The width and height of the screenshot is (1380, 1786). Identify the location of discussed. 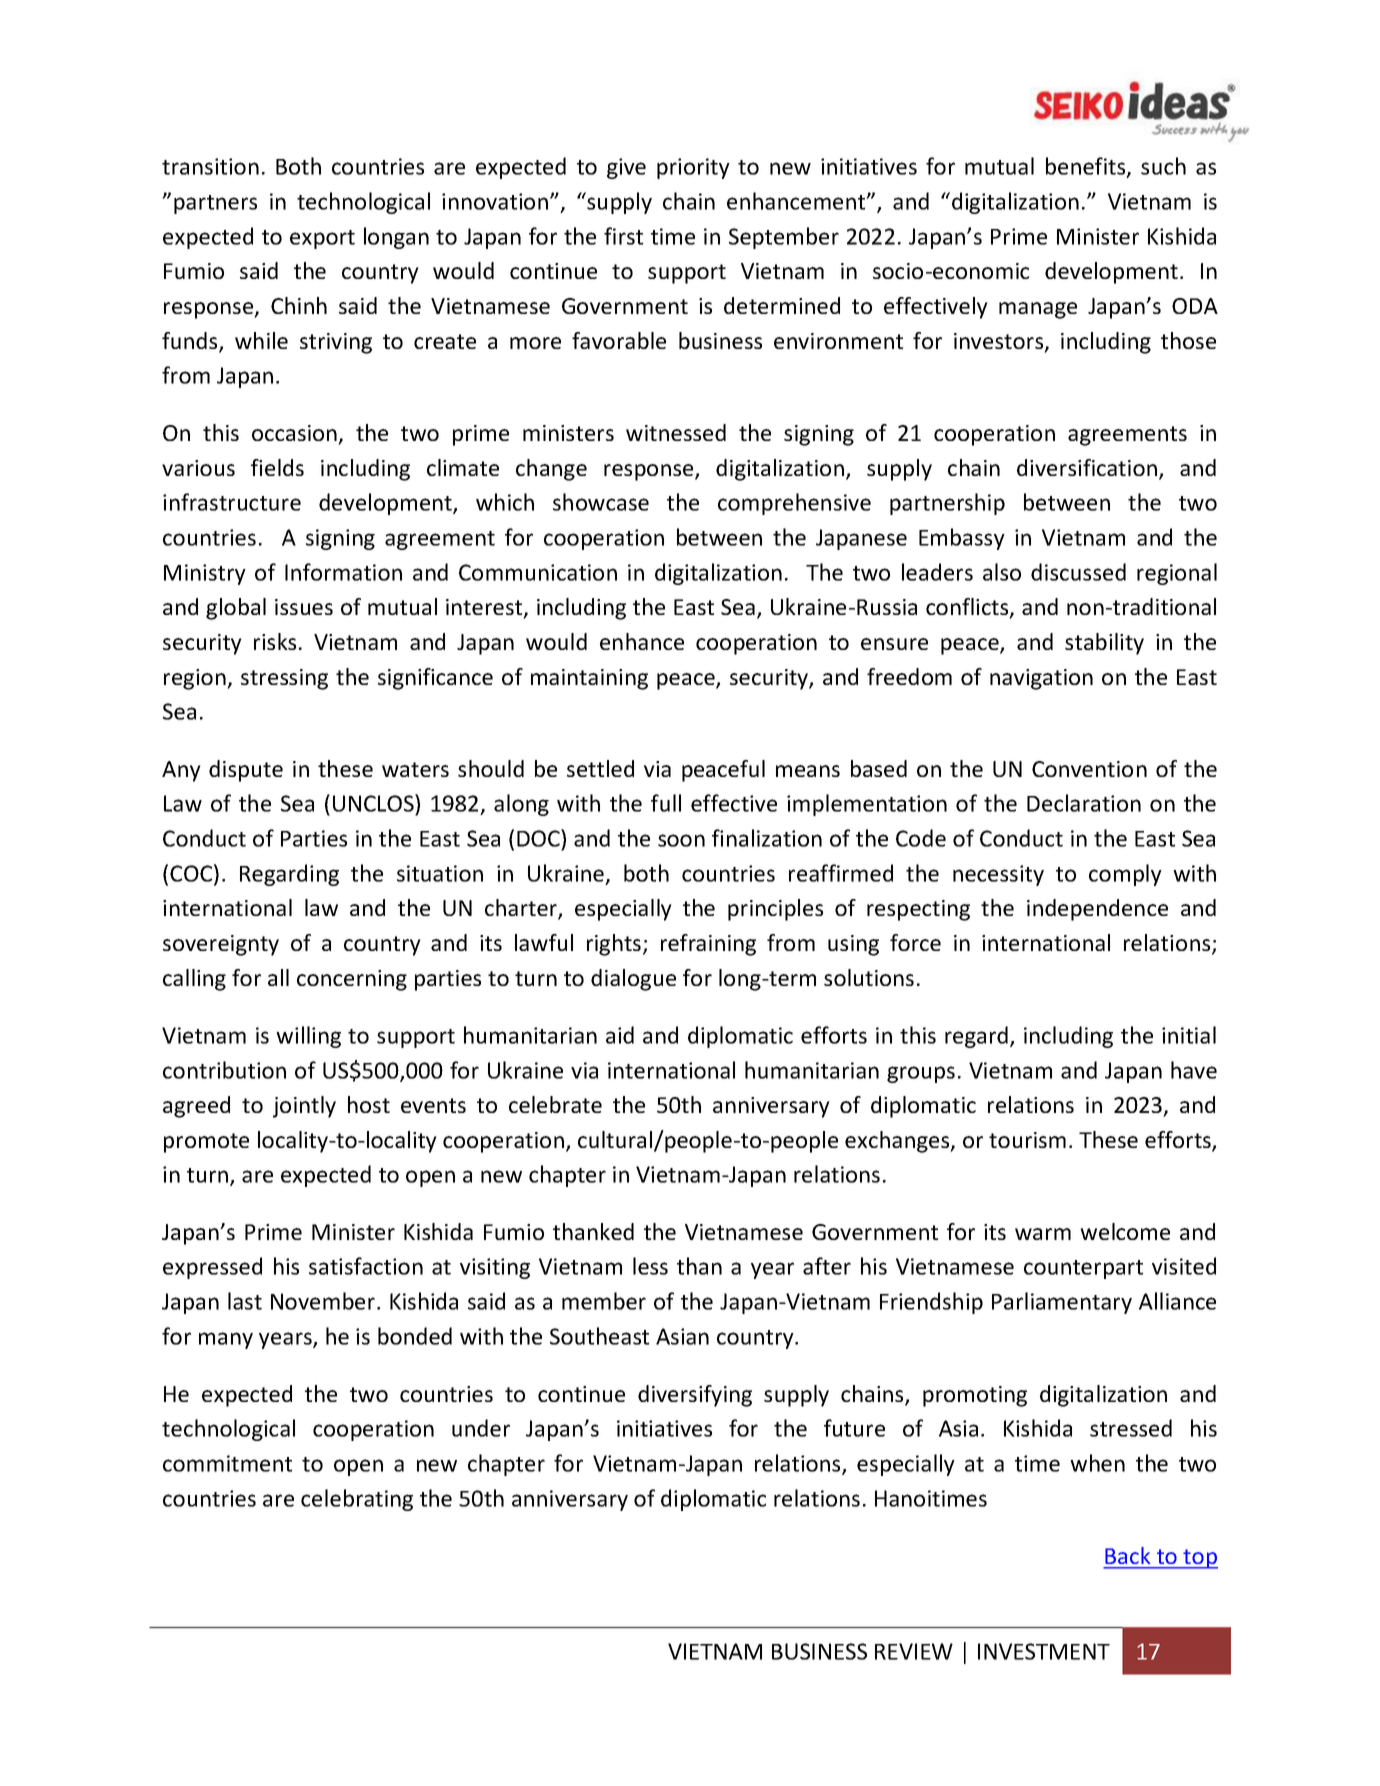
(1078, 572).
